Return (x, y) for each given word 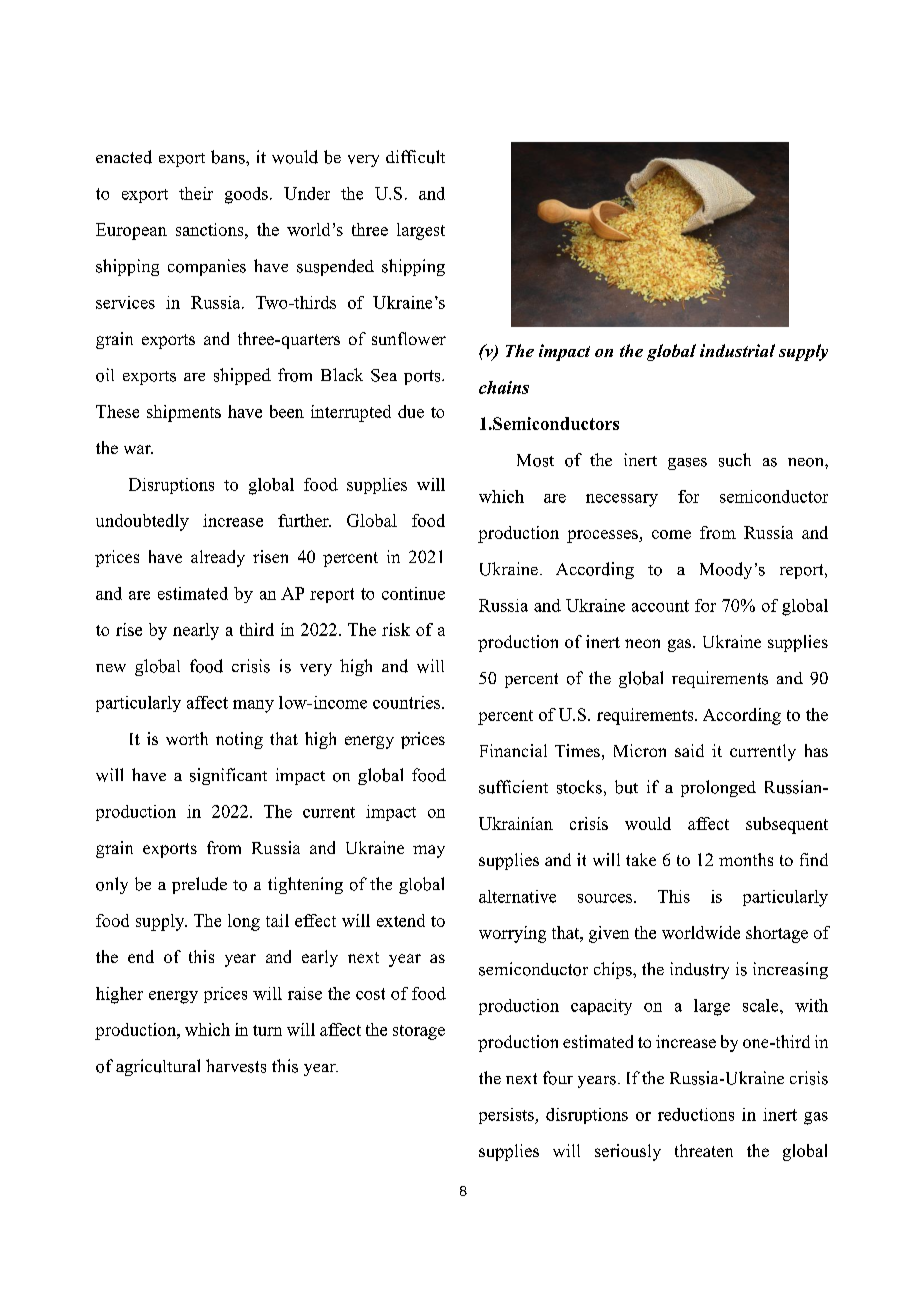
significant (228, 776)
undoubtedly (142, 522)
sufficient (513, 787)
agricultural (158, 1067)
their (196, 193)
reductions (696, 1114)
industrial (737, 350)
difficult (415, 157)
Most (535, 460)
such (735, 460)
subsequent (787, 825)
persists (507, 1116)
